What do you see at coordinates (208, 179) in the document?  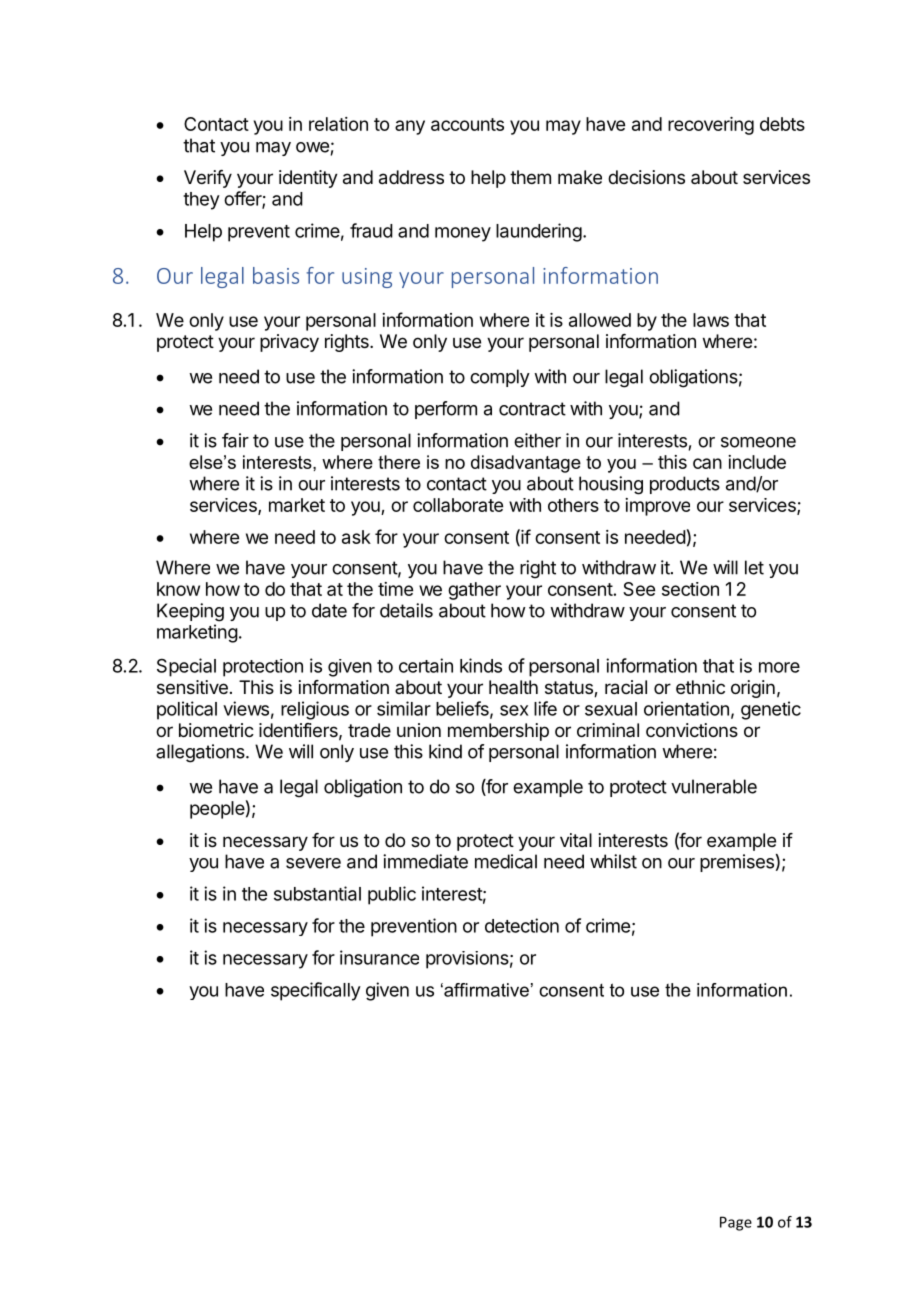 I see `Verify` at bounding box center [208, 179].
